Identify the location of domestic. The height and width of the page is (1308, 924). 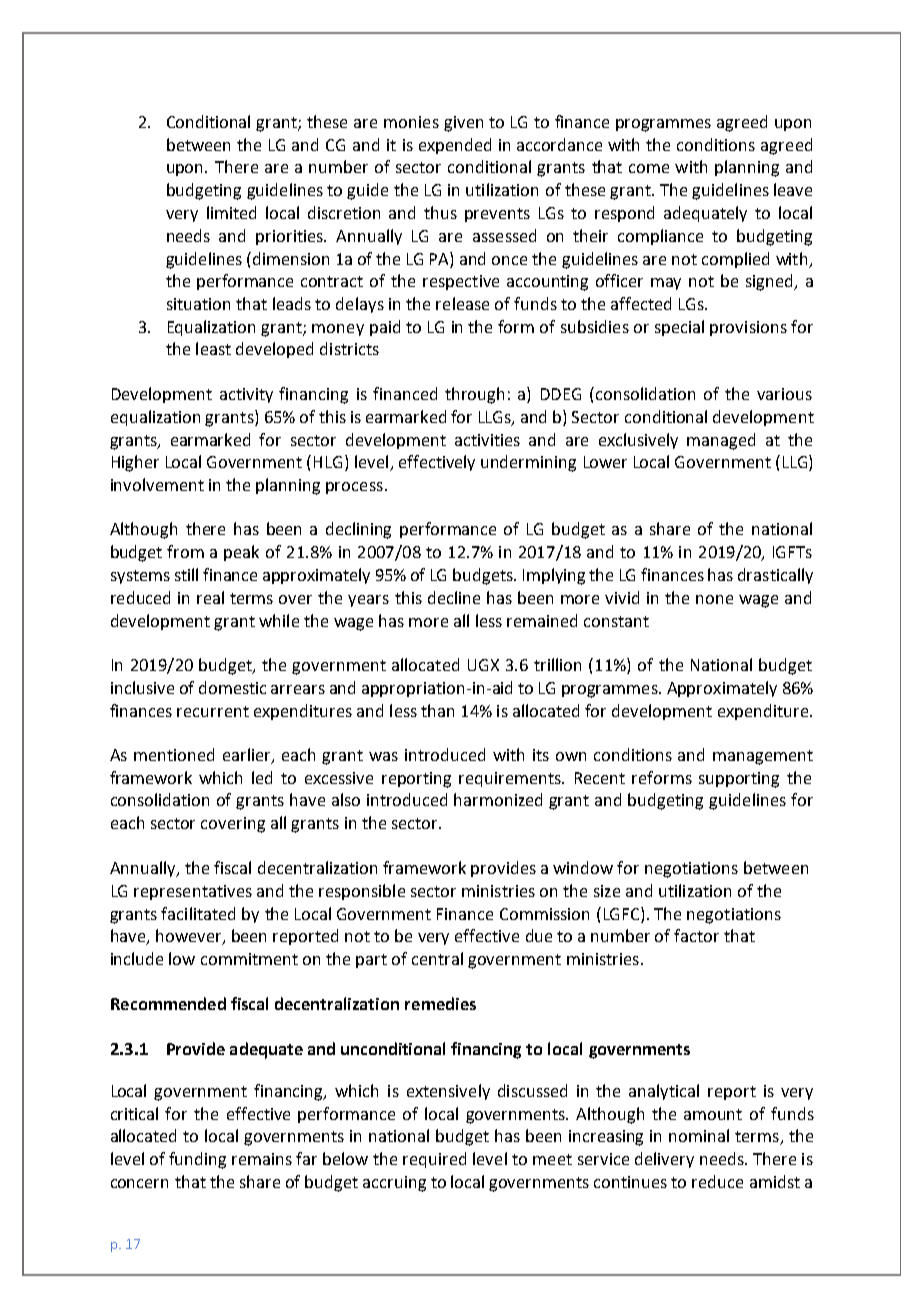
(232, 687).
